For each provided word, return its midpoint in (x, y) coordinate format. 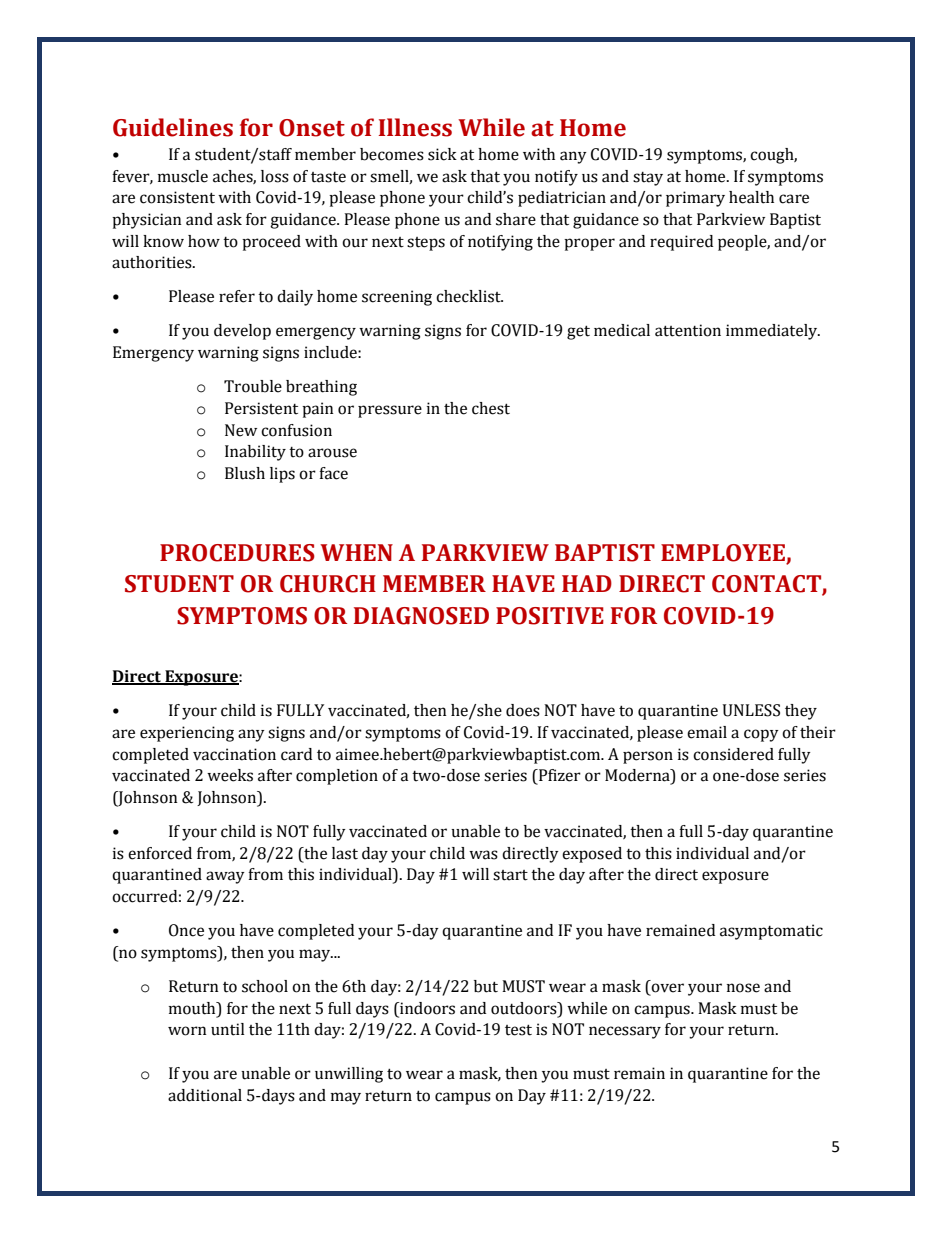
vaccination (234, 754)
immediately (773, 332)
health (751, 197)
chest (491, 408)
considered (733, 754)
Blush (245, 473)
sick (442, 154)
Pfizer (559, 775)
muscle (183, 176)
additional (205, 1095)
